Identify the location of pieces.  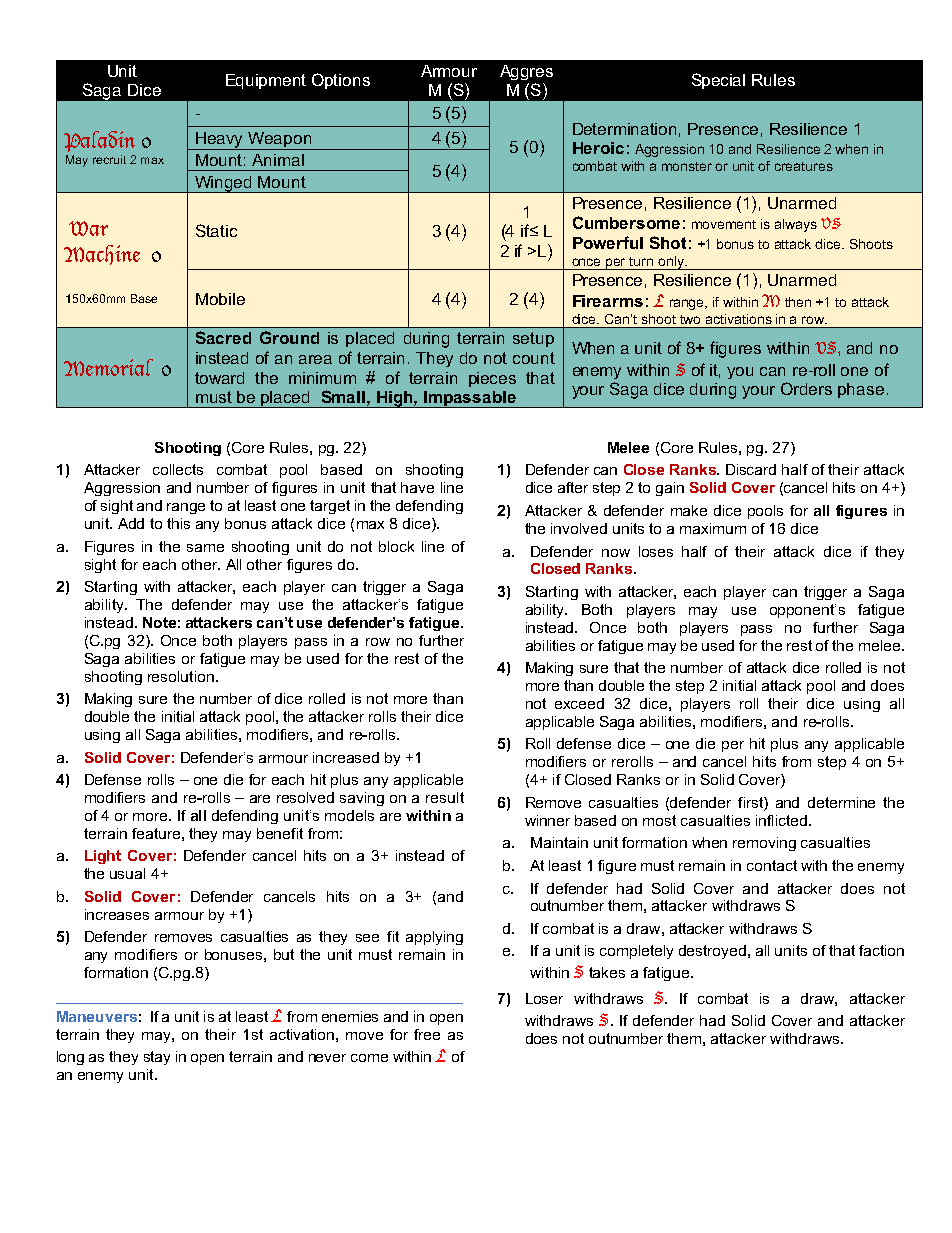
(492, 379).
